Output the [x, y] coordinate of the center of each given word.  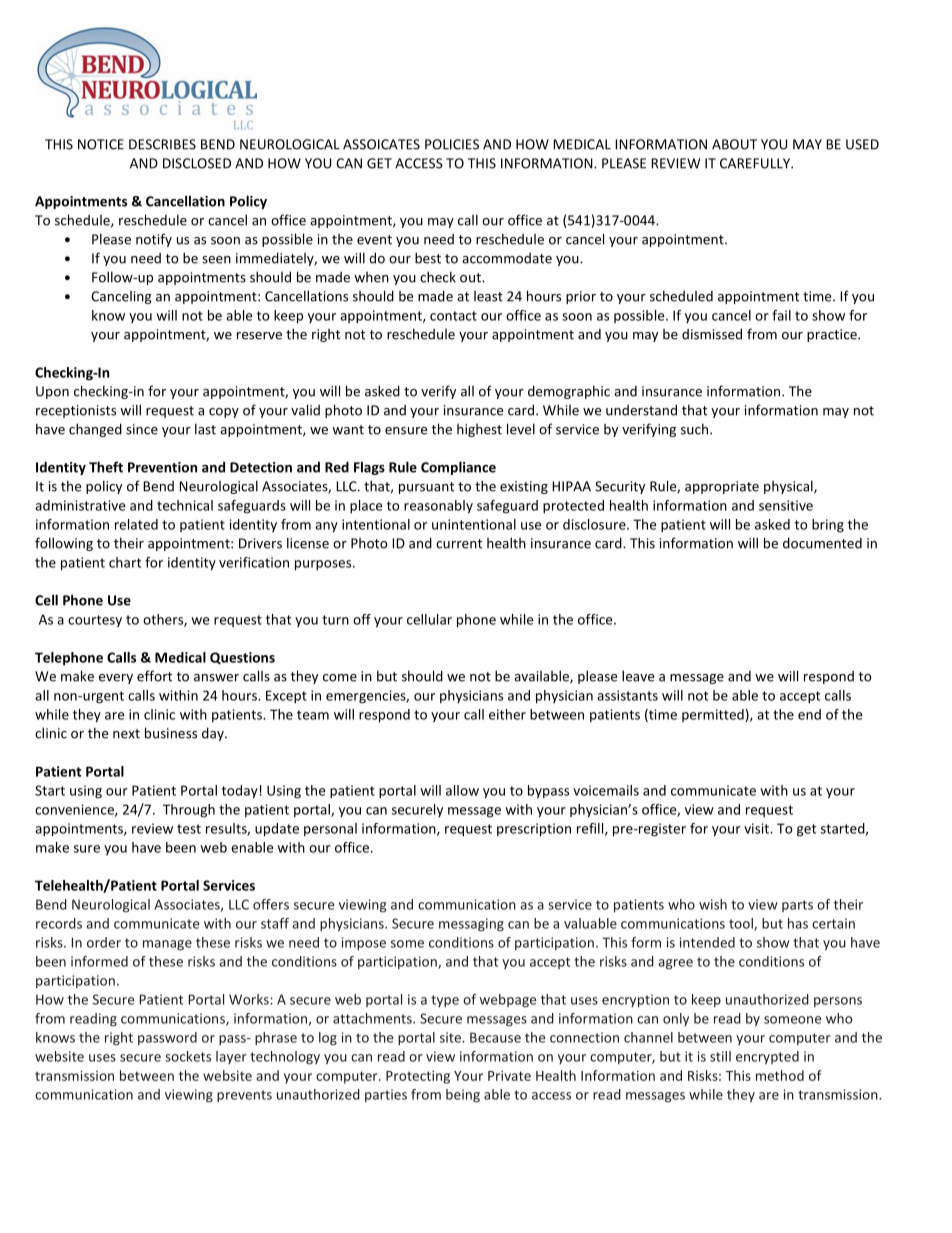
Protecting [418, 1077]
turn [335, 620]
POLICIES [452, 144]
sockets [188, 1056]
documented [822, 543]
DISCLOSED [197, 163]
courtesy [95, 621]
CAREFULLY [756, 163]
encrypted [767, 1058]
